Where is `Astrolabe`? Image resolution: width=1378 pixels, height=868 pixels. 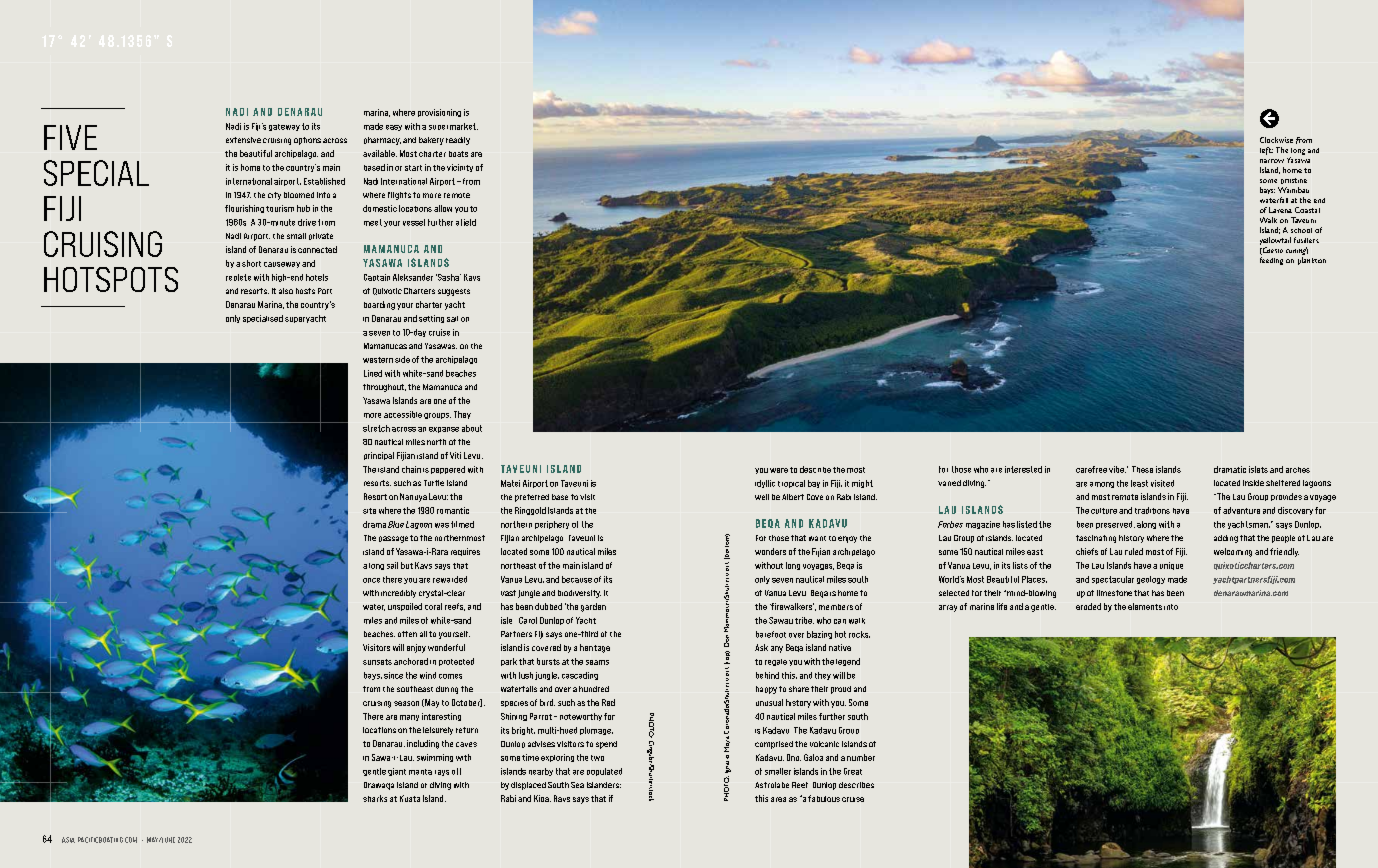 Astrolabe is located at coordinates (772, 785).
